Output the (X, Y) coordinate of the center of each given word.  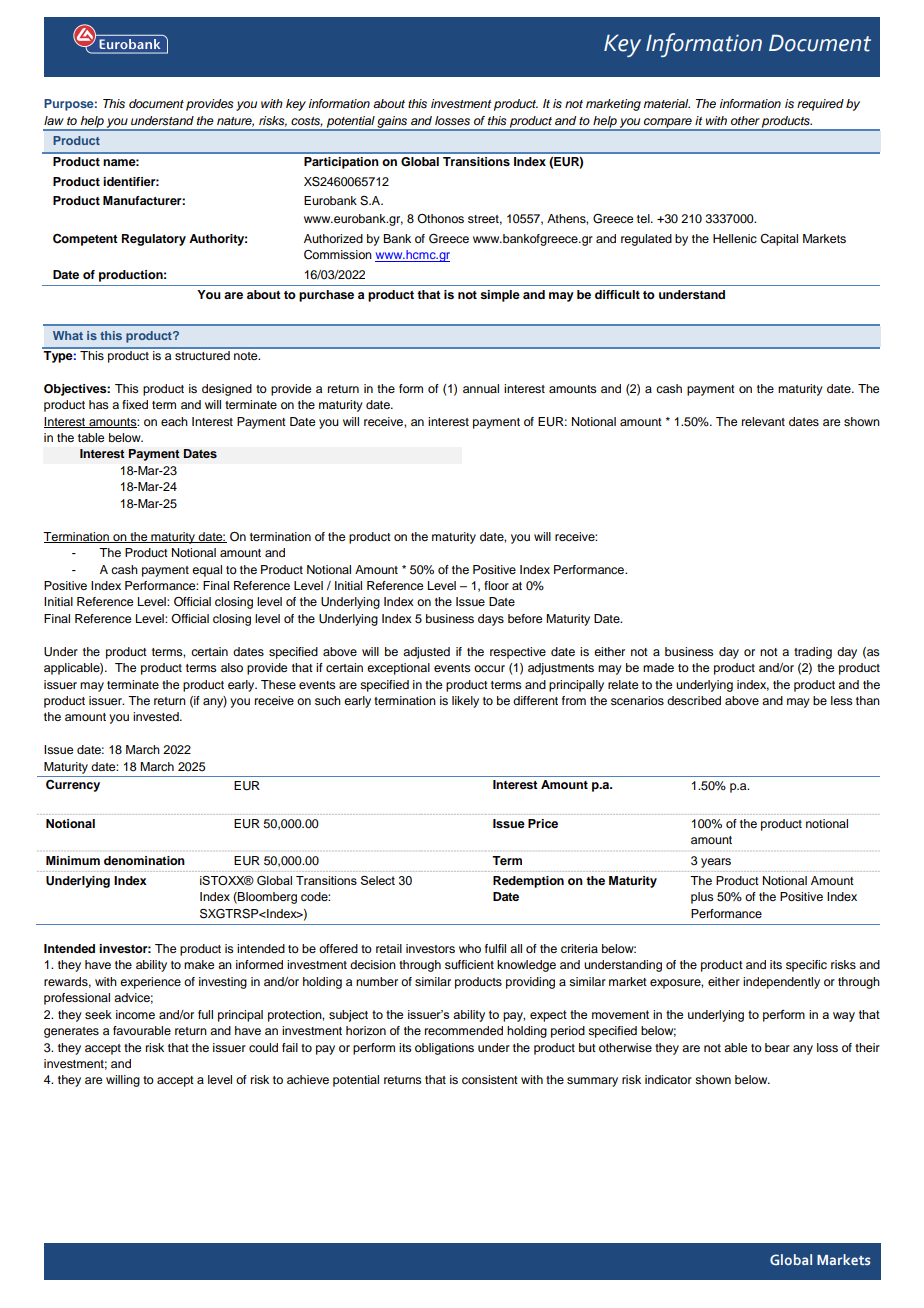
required (820, 105)
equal (207, 571)
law (54, 120)
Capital (779, 240)
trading (813, 653)
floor (496, 585)
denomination (144, 860)
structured (202, 354)
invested (157, 716)
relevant (763, 421)
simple (500, 296)
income (135, 1014)
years (716, 863)
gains (393, 123)
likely (465, 702)
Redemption (528, 882)
